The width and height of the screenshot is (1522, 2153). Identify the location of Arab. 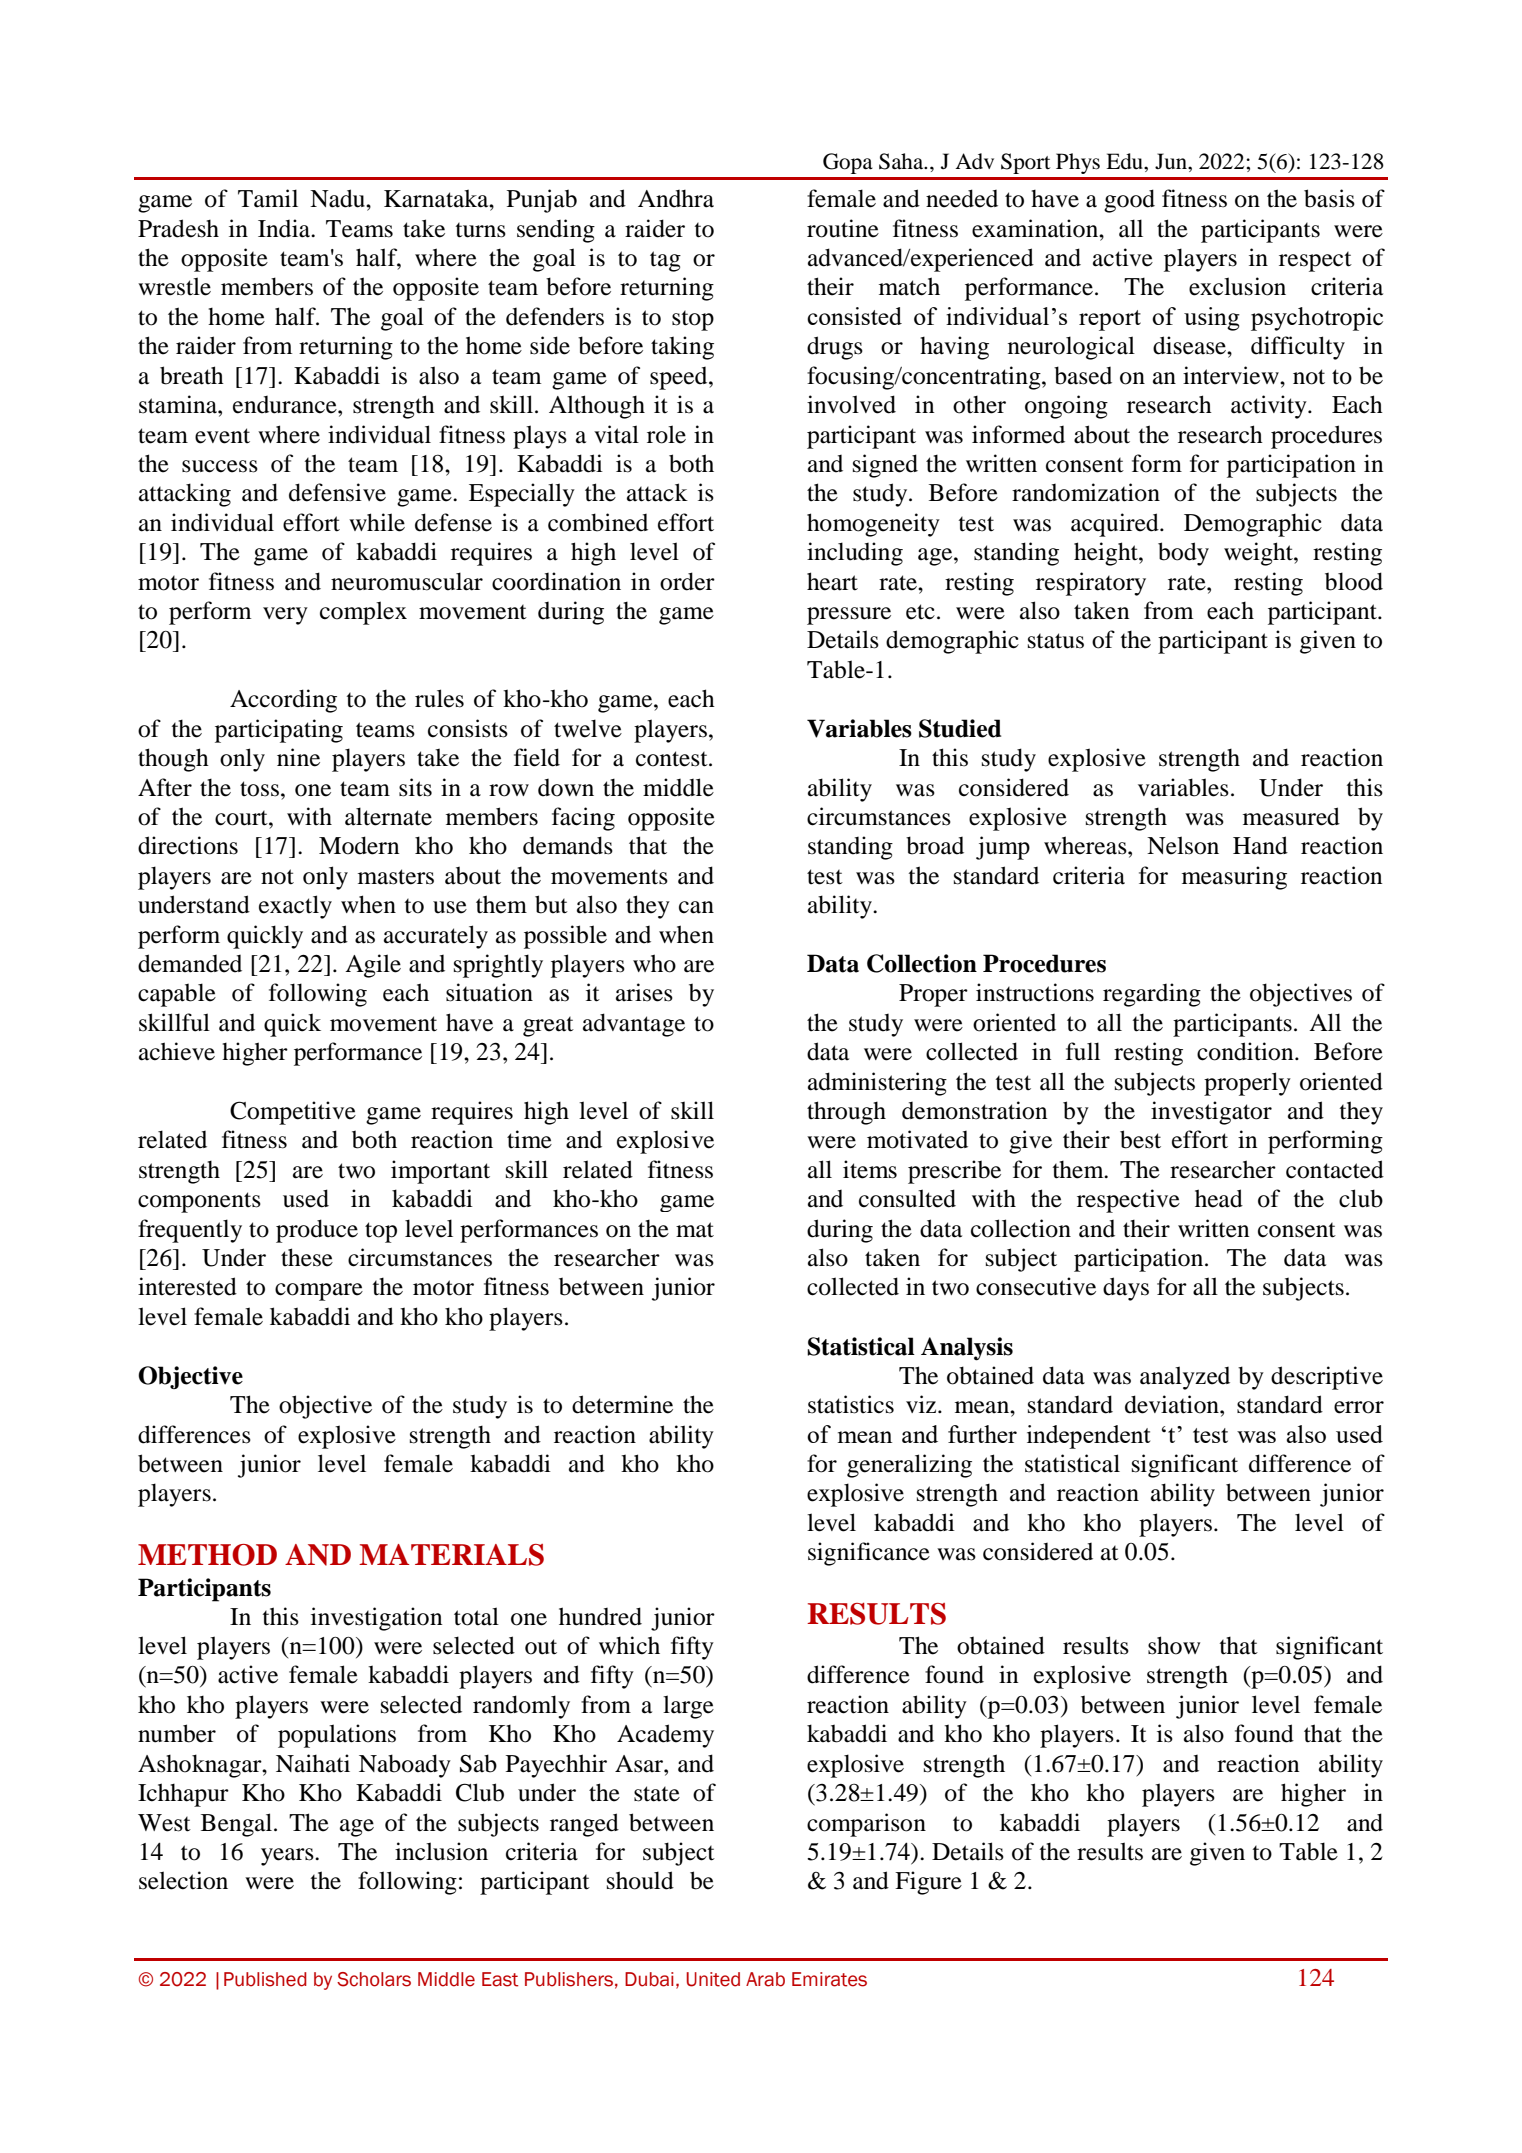
(765, 1979).
